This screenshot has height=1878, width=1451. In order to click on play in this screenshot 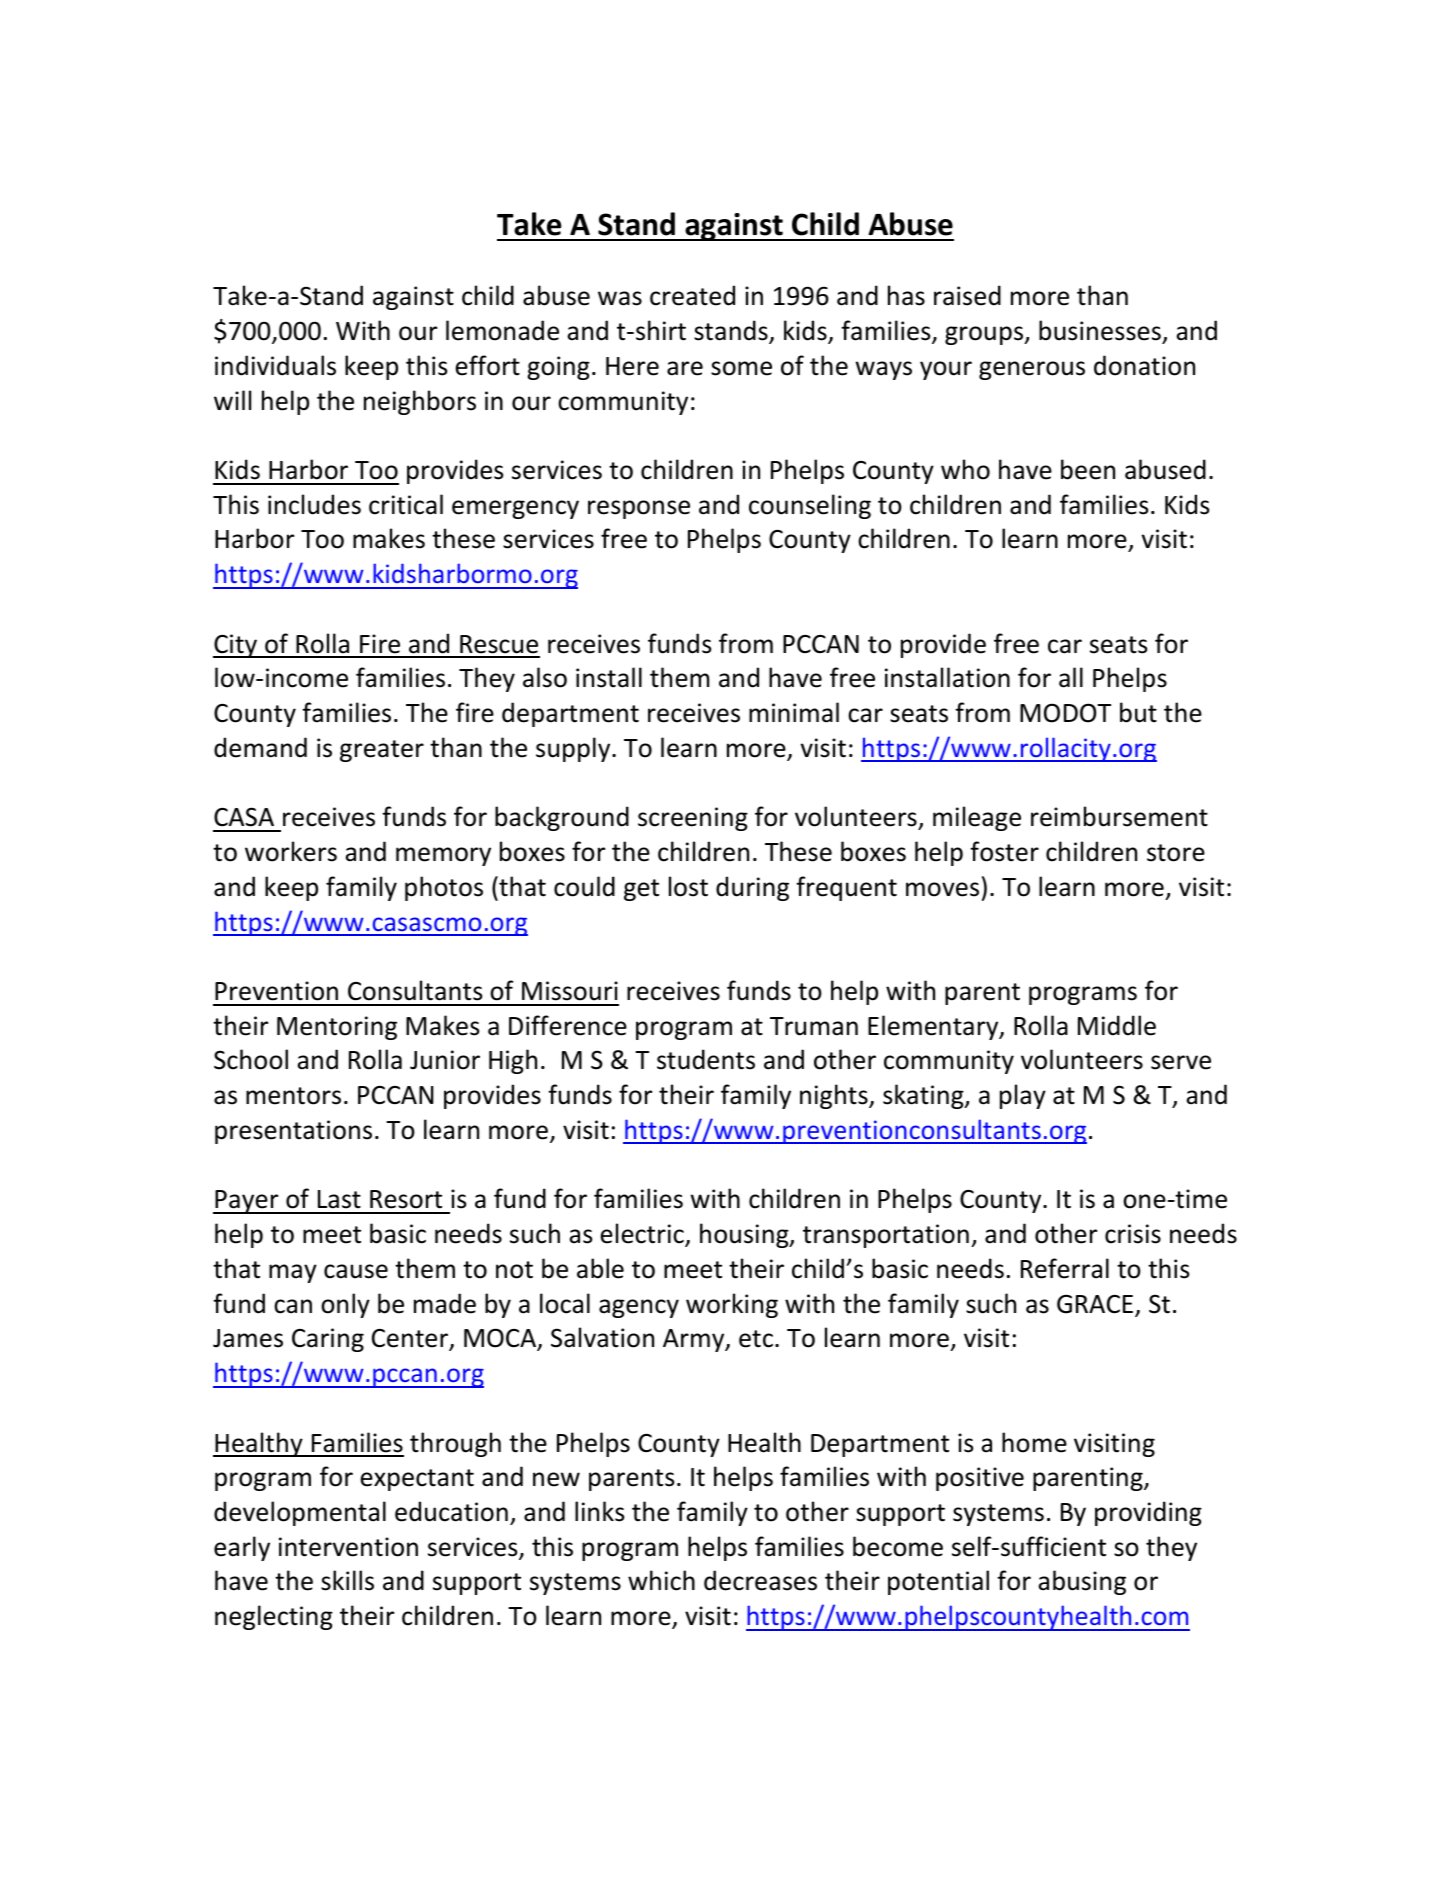, I will do `click(1023, 1096)`.
